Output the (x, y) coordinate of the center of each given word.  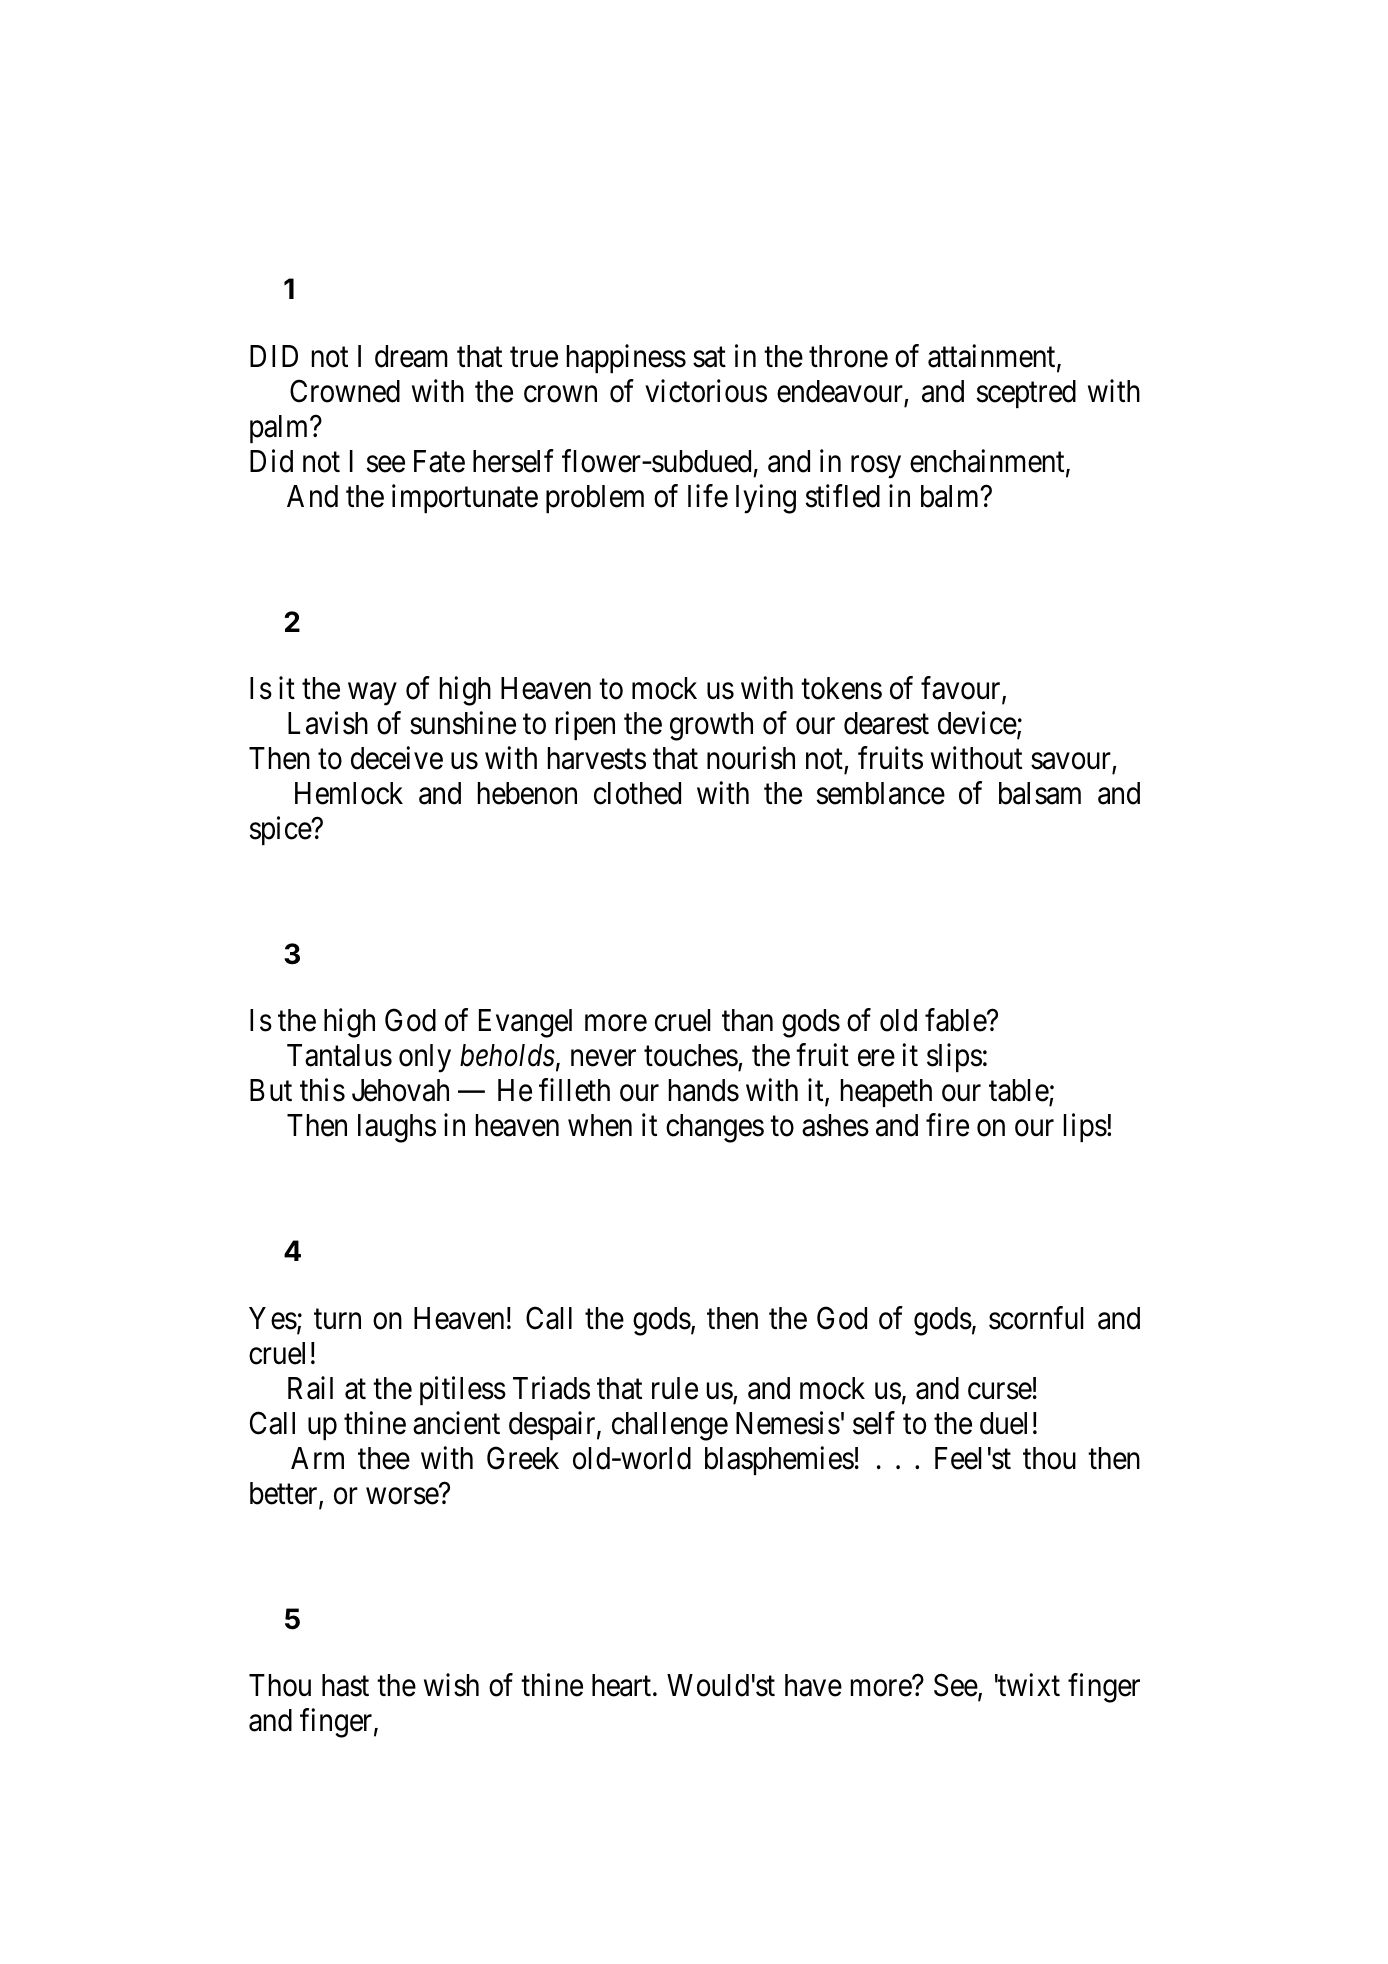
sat (709, 357)
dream (411, 356)
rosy (876, 467)
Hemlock (349, 793)
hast (345, 1685)
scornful (1036, 1318)
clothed (637, 793)
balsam (1040, 793)
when (600, 1125)
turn (337, 1319)
